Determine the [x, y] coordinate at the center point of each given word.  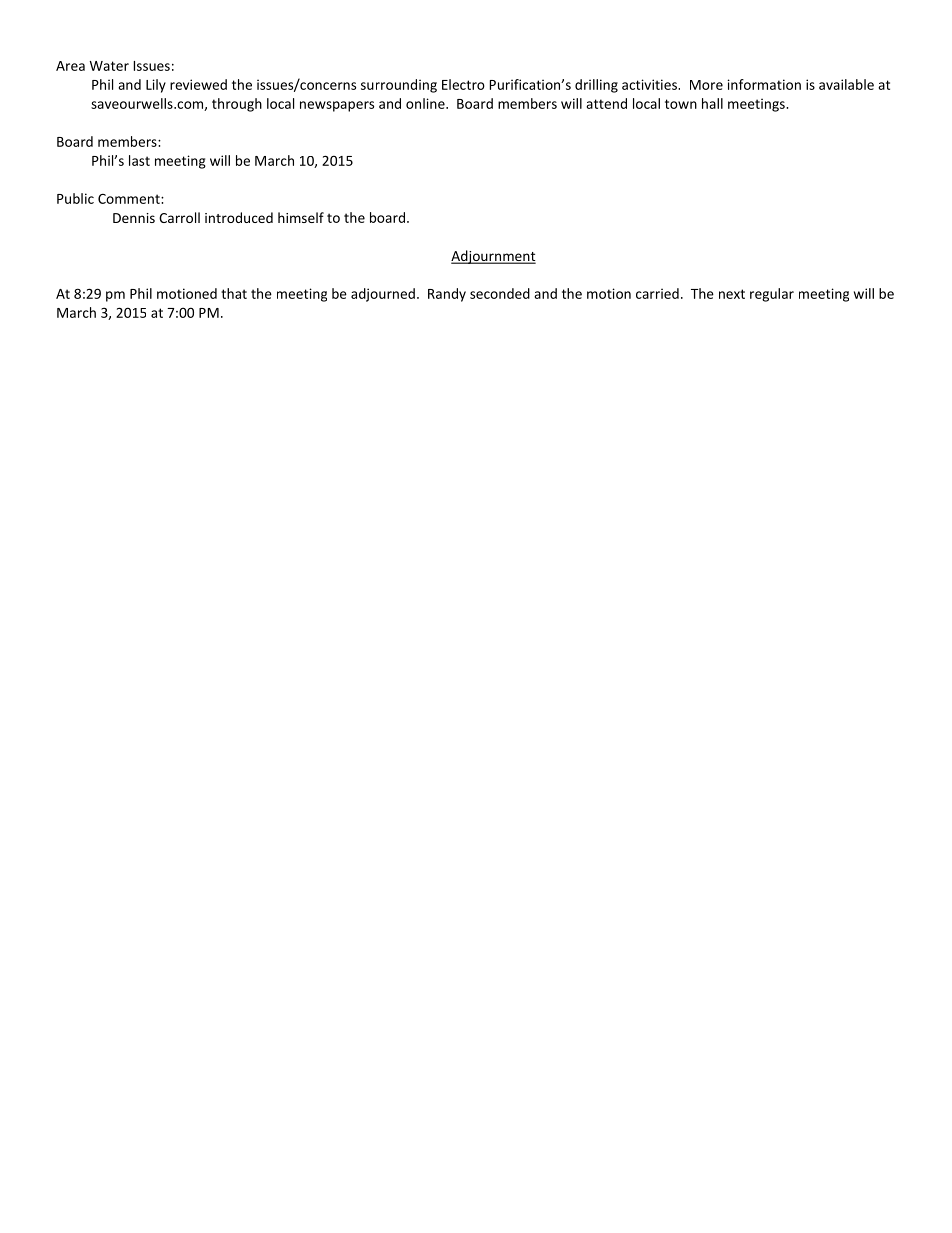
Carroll [179, 217]
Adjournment [493, 257]
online [426, 103]
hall [712, 103]
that [234, 293]
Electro [463, 84]
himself [301, 217]
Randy [447, 295]
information [764, 84]
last [139, 160]
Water [109, 66]
